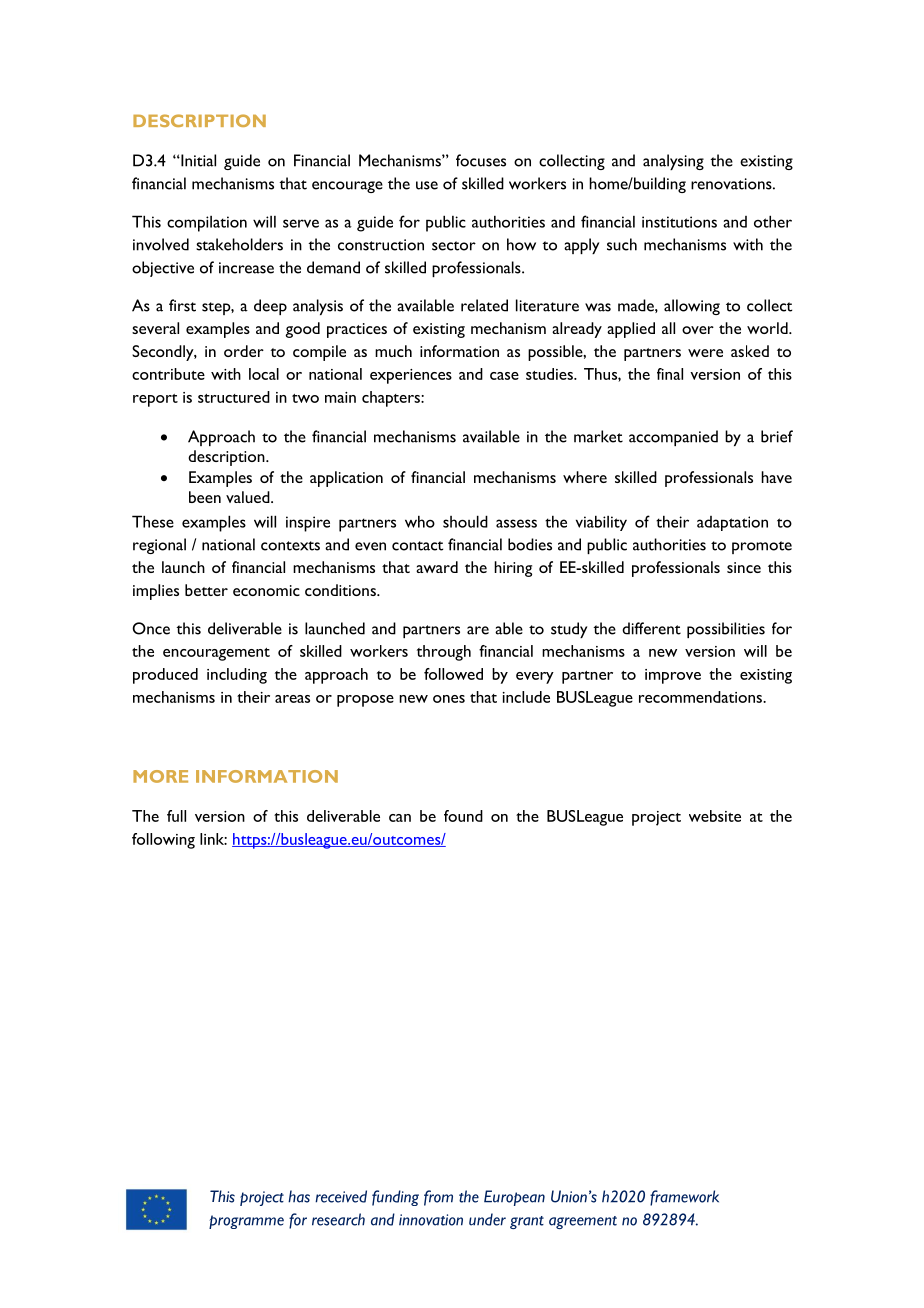 The width and height of the screenshot is (924, 1308). Describe the element at coordinates (234, 397) in the screenshot. I see `structured` at that location.
